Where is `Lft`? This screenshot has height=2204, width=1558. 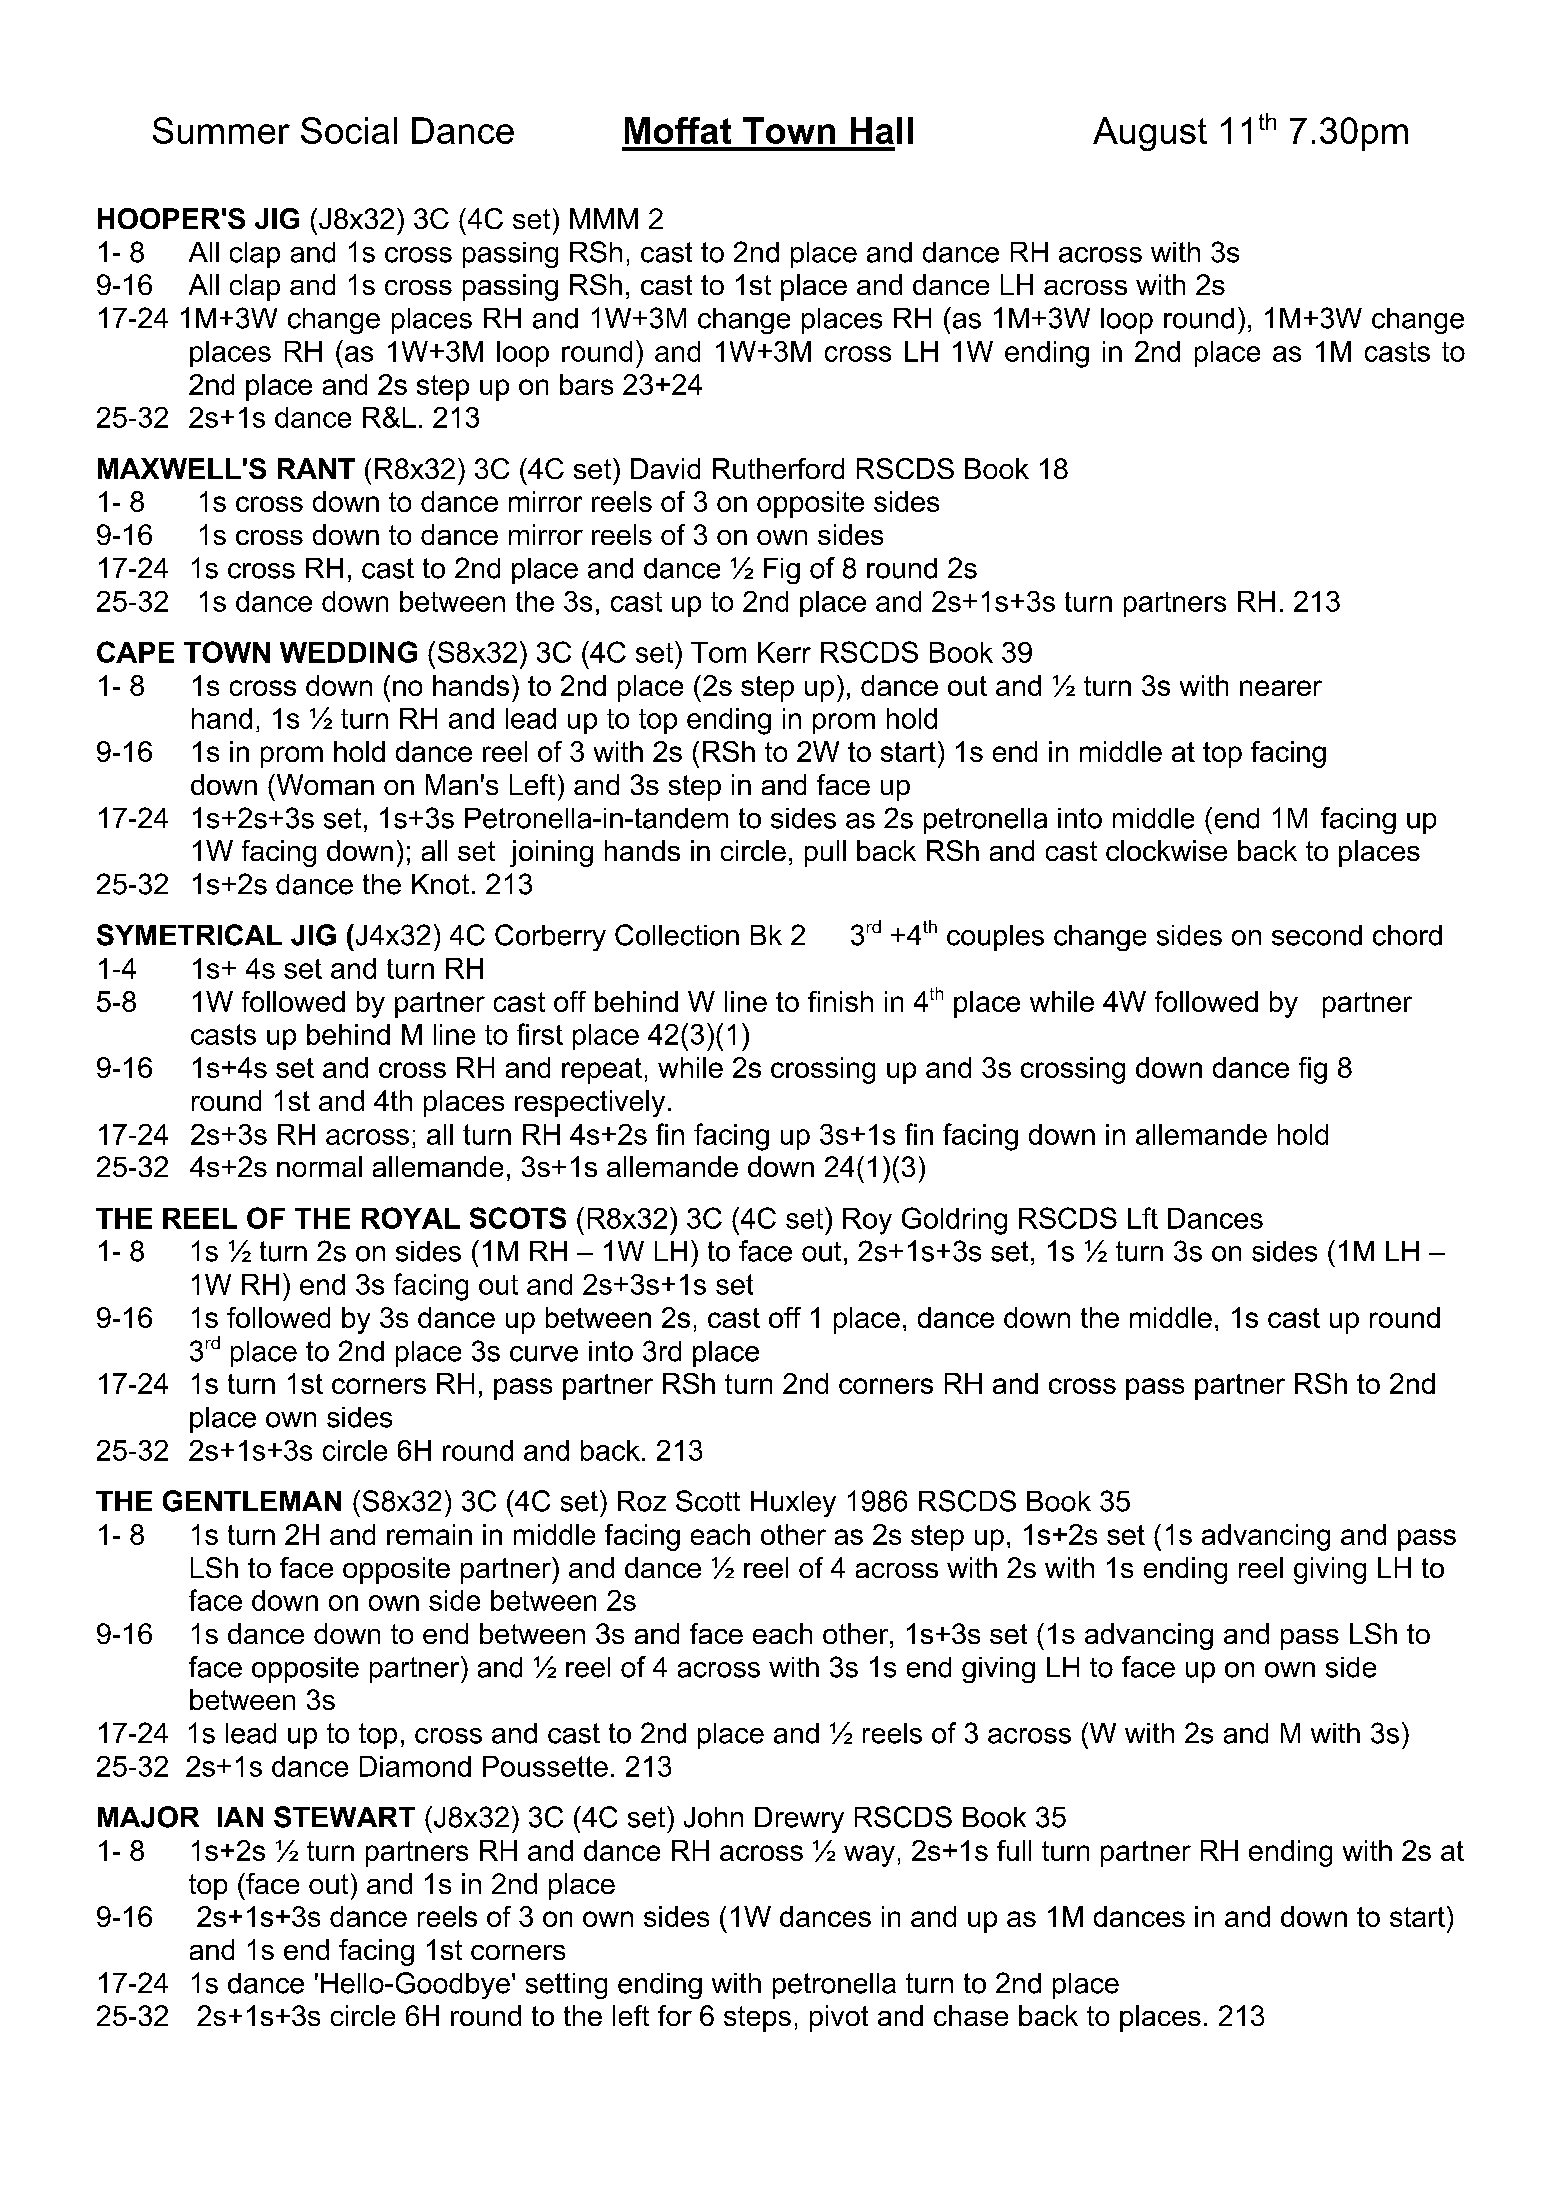
Lft is located at coordinates (1143, 1218).
